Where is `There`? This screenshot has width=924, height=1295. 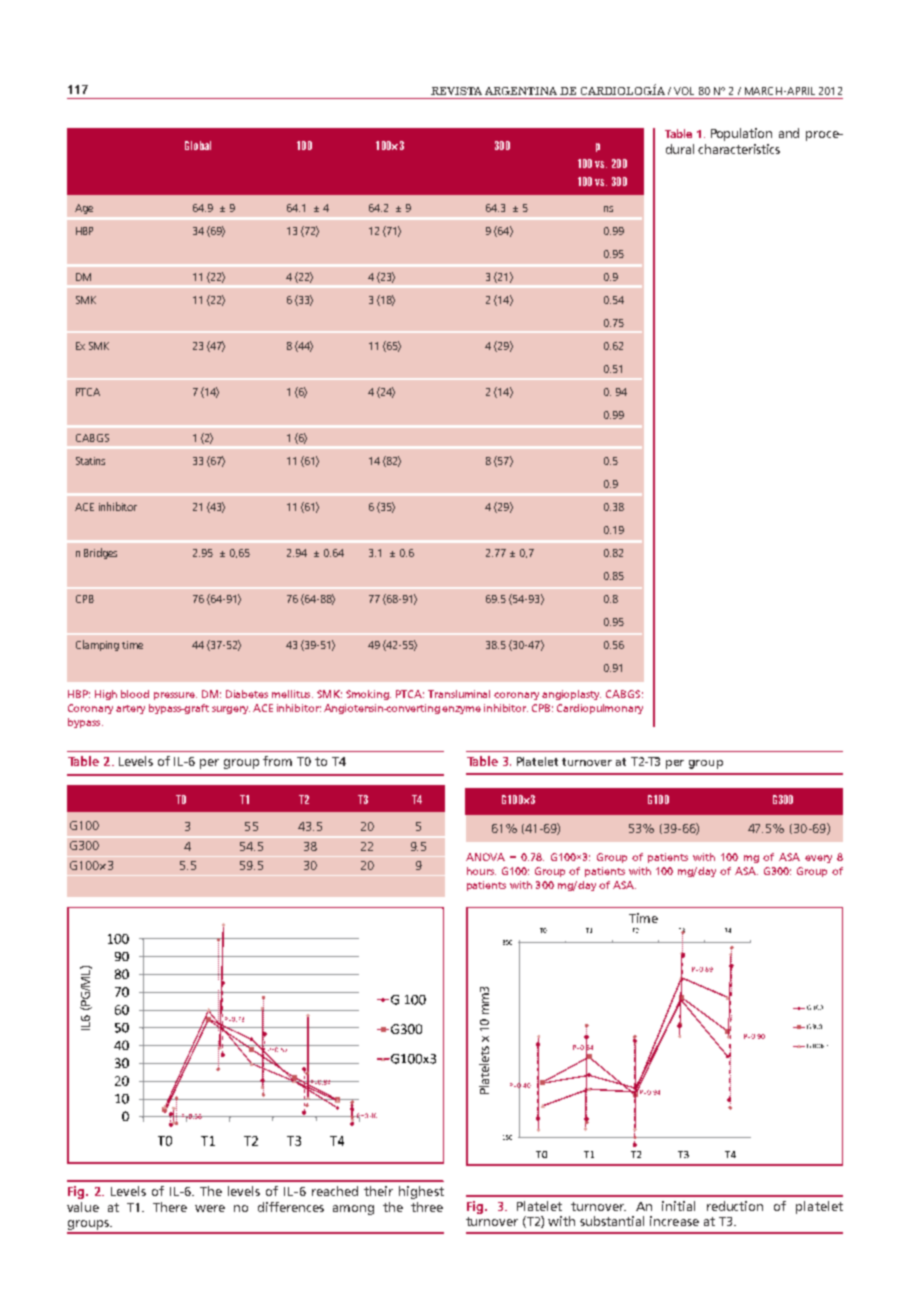 There is located at coordinates (170, 1207).
